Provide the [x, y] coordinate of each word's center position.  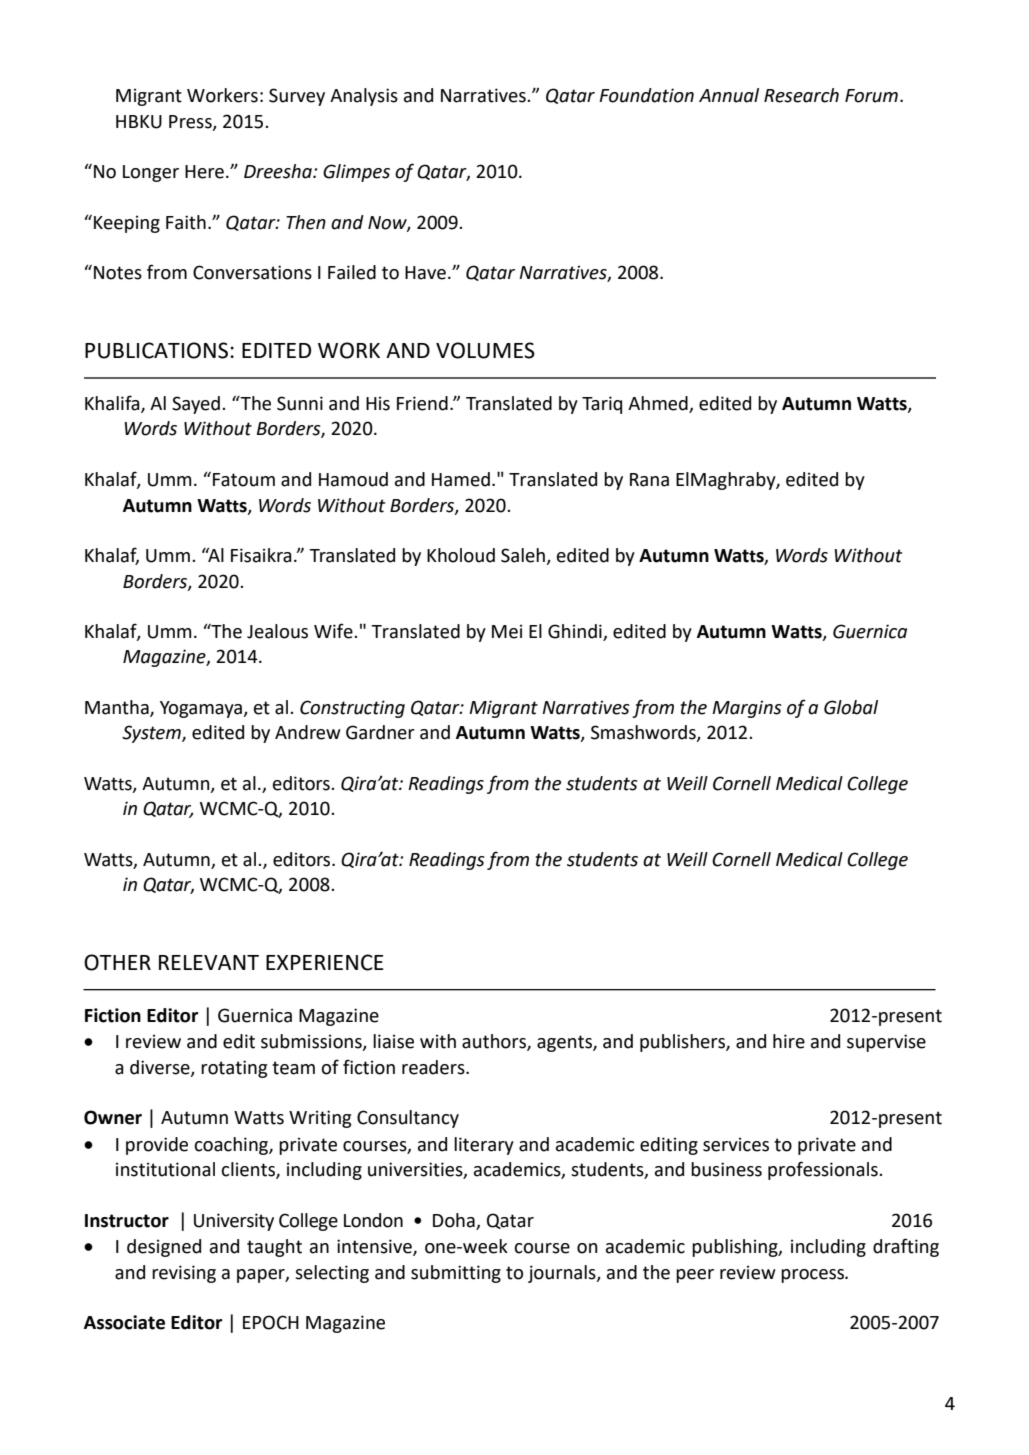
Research [801, 95]
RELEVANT [209, 962]
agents [565, 1043]
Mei [507, 631]
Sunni [300, 403]
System [152, 734]
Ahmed [659, 404]
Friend [422, 403]
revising [184, 1274]
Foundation [646, 95]
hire [789, 1041]
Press [191, 122]
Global [851, 707]
